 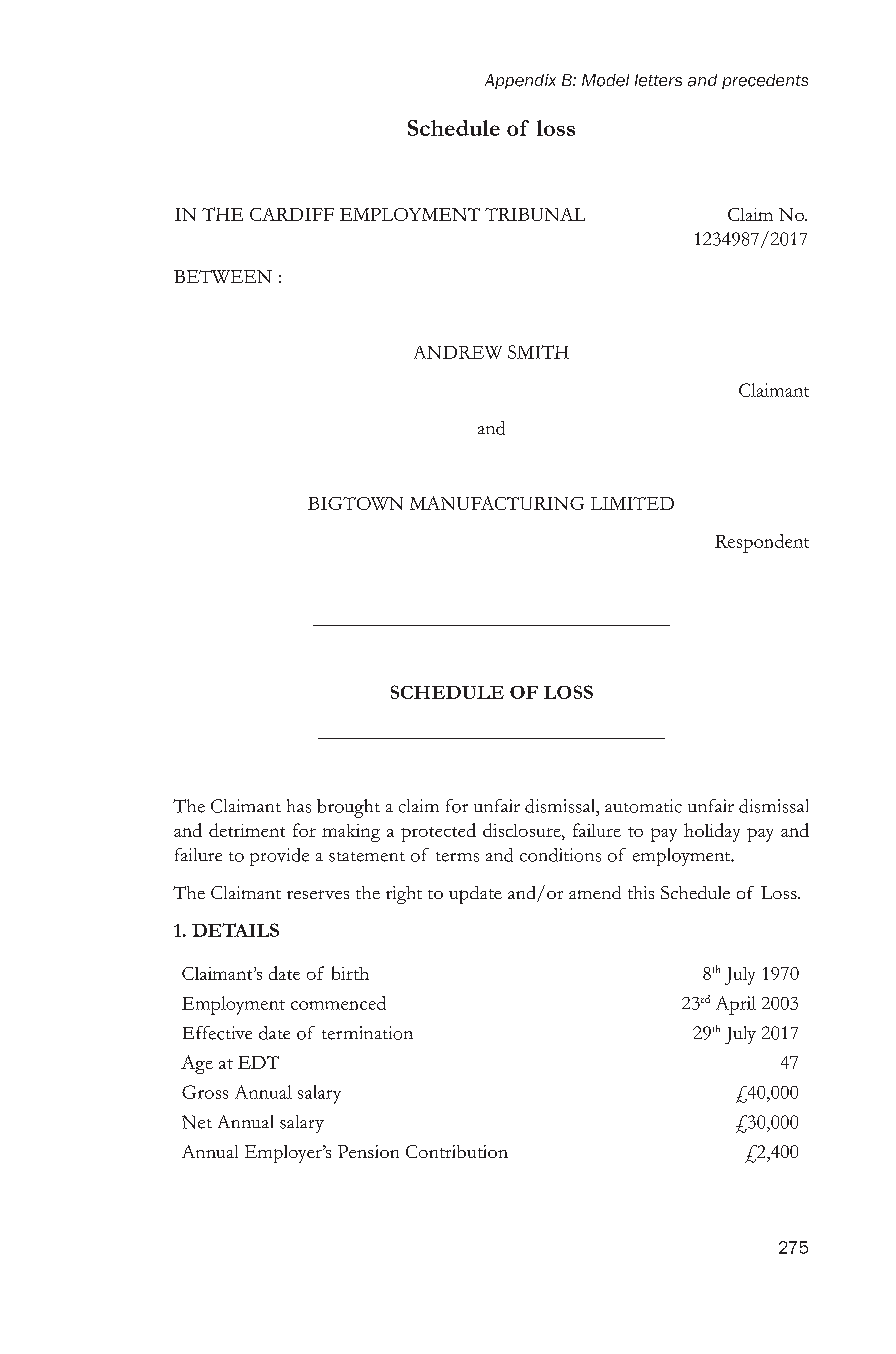 What do you see at coordinates (497, 503) in the screenshot?
I see `MANUFACTURING` at bounding box center [497, 503].
